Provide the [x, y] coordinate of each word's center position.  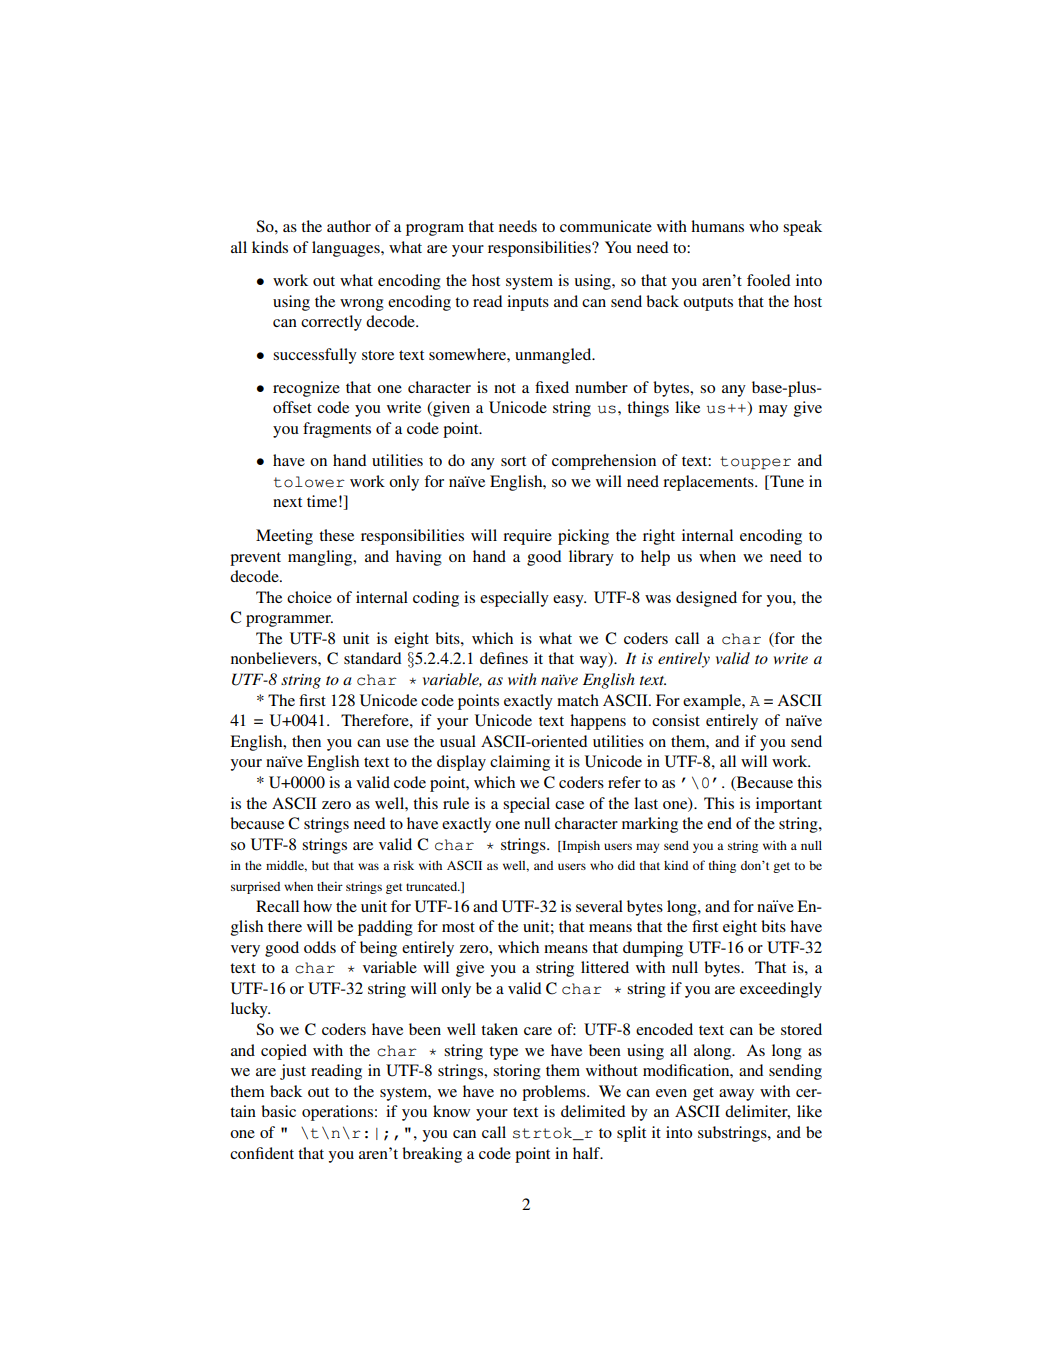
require [527, 537]
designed [706, 599]
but [320, 865]
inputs [528, 303]
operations [337, 1113]
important [789, 805]
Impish [580, 846]
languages [347, 249]
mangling [321, 558]
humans [717, 226]
